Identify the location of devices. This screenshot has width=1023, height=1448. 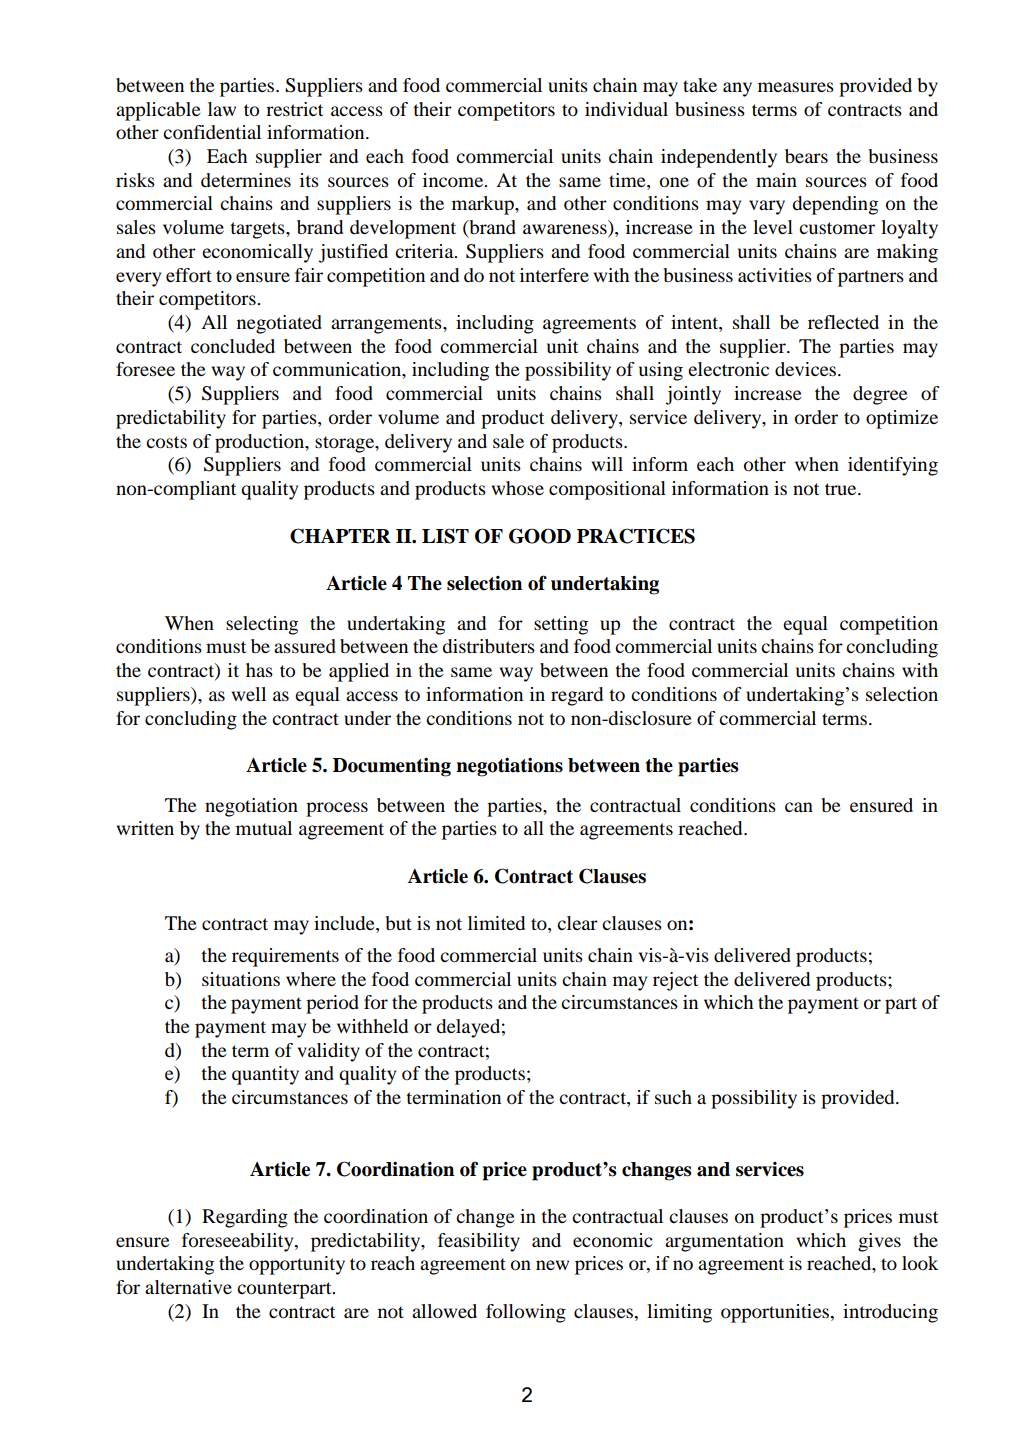
(805, 369).
